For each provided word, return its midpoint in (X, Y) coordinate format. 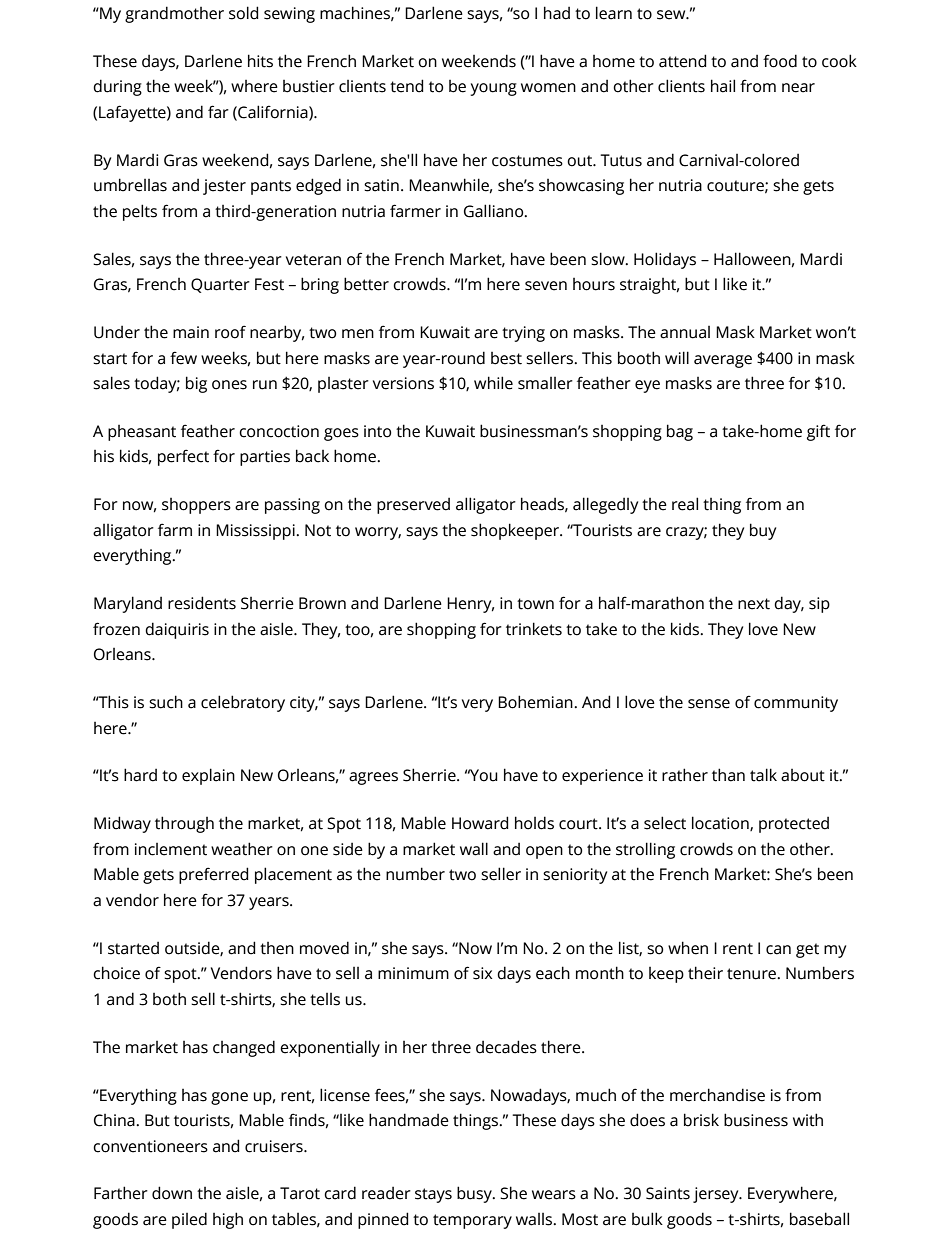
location (721, 823)
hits (260, 61)
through (184, 824)
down (172, 1193)
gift (818, 432)
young (493, 89)
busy (475, 1194)
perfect (183, 457)
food (780, 61)
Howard (480, 823)
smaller (545, 383)
